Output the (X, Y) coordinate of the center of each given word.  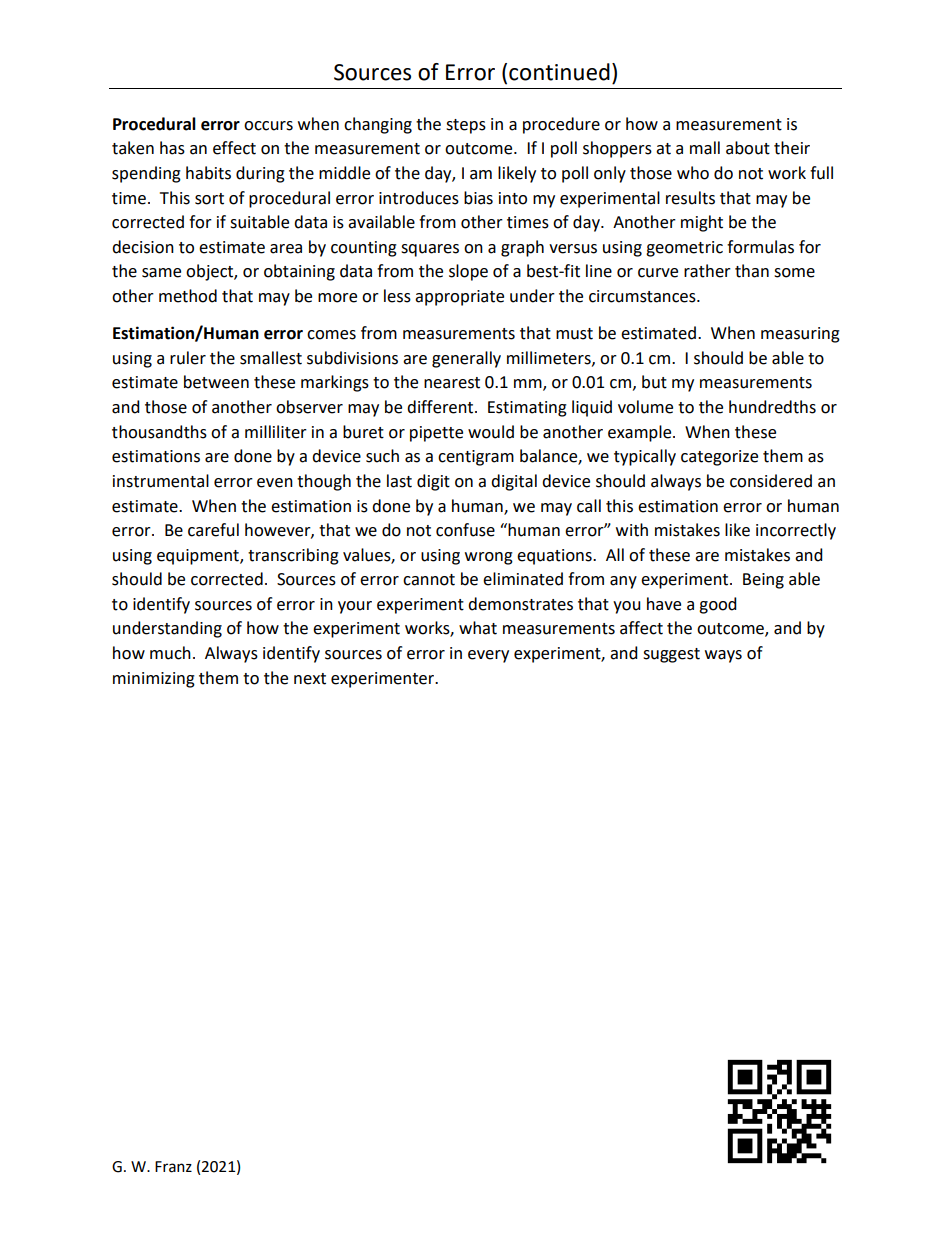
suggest (671, 655)
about (748, 148)
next (310, 679)
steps (466, 126)
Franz (173, 1167)
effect (234, 148)
